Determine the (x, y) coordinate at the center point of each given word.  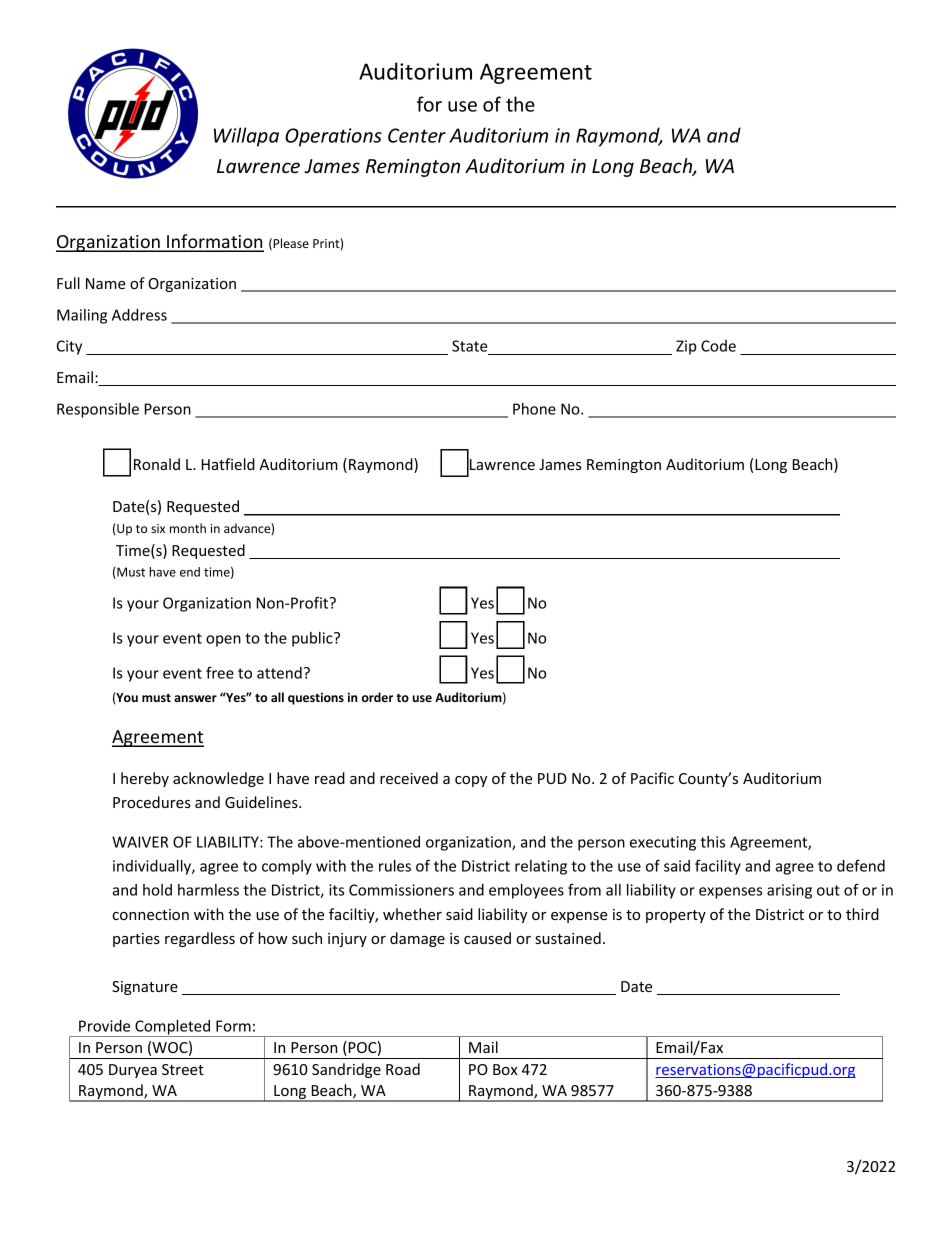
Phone (534, 409)
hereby (145, 779)
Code (718, 346)
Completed (172, 1028)
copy (471, 781)
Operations (333, 137)
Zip (686, 347)
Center (417, 135)
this (712, 842)
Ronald (157, 464)
